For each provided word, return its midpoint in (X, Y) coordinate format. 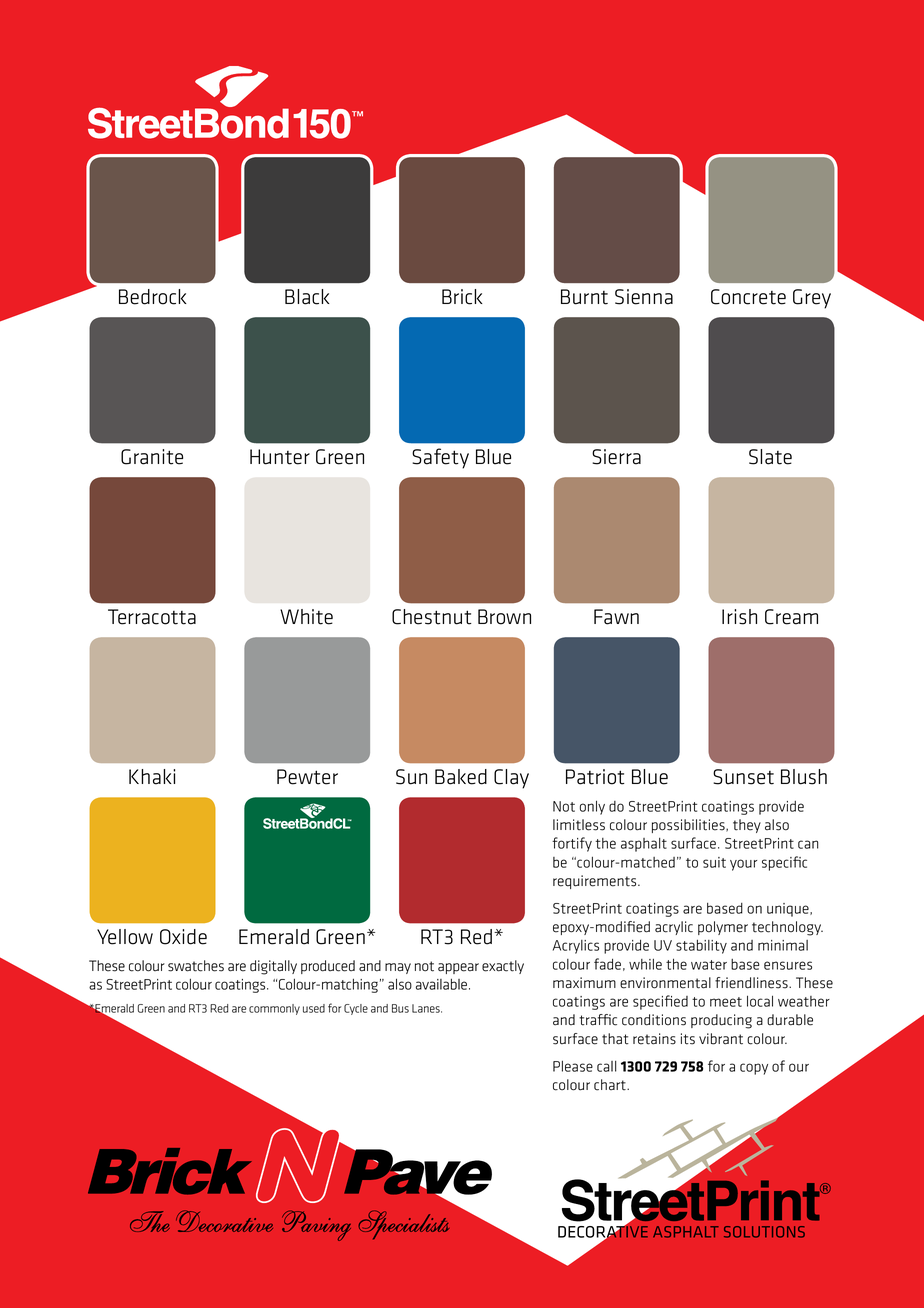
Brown (504, 617)
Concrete (748, 297)
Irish (739, 617)
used (314, 1008)
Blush (804, 777)
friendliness (752, 983)
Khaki (152, 777)
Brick (462, 297)
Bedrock (153, 297)
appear (458, 968)
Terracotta (152, 617)
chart (611, 1085)
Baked (461, 777)
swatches (196, 966)
